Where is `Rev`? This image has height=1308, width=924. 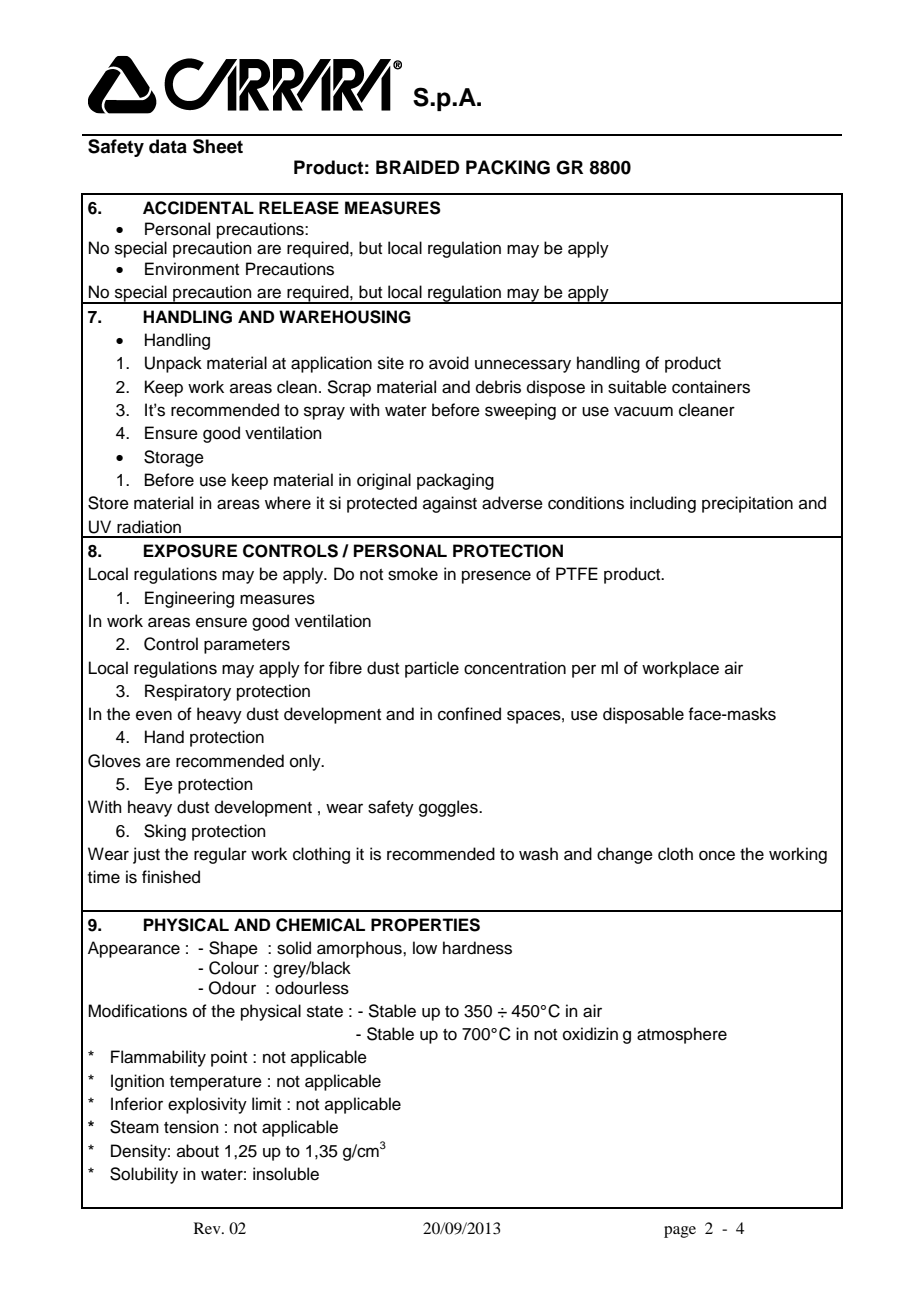 Rev is located at coordinates (208, 1228).
